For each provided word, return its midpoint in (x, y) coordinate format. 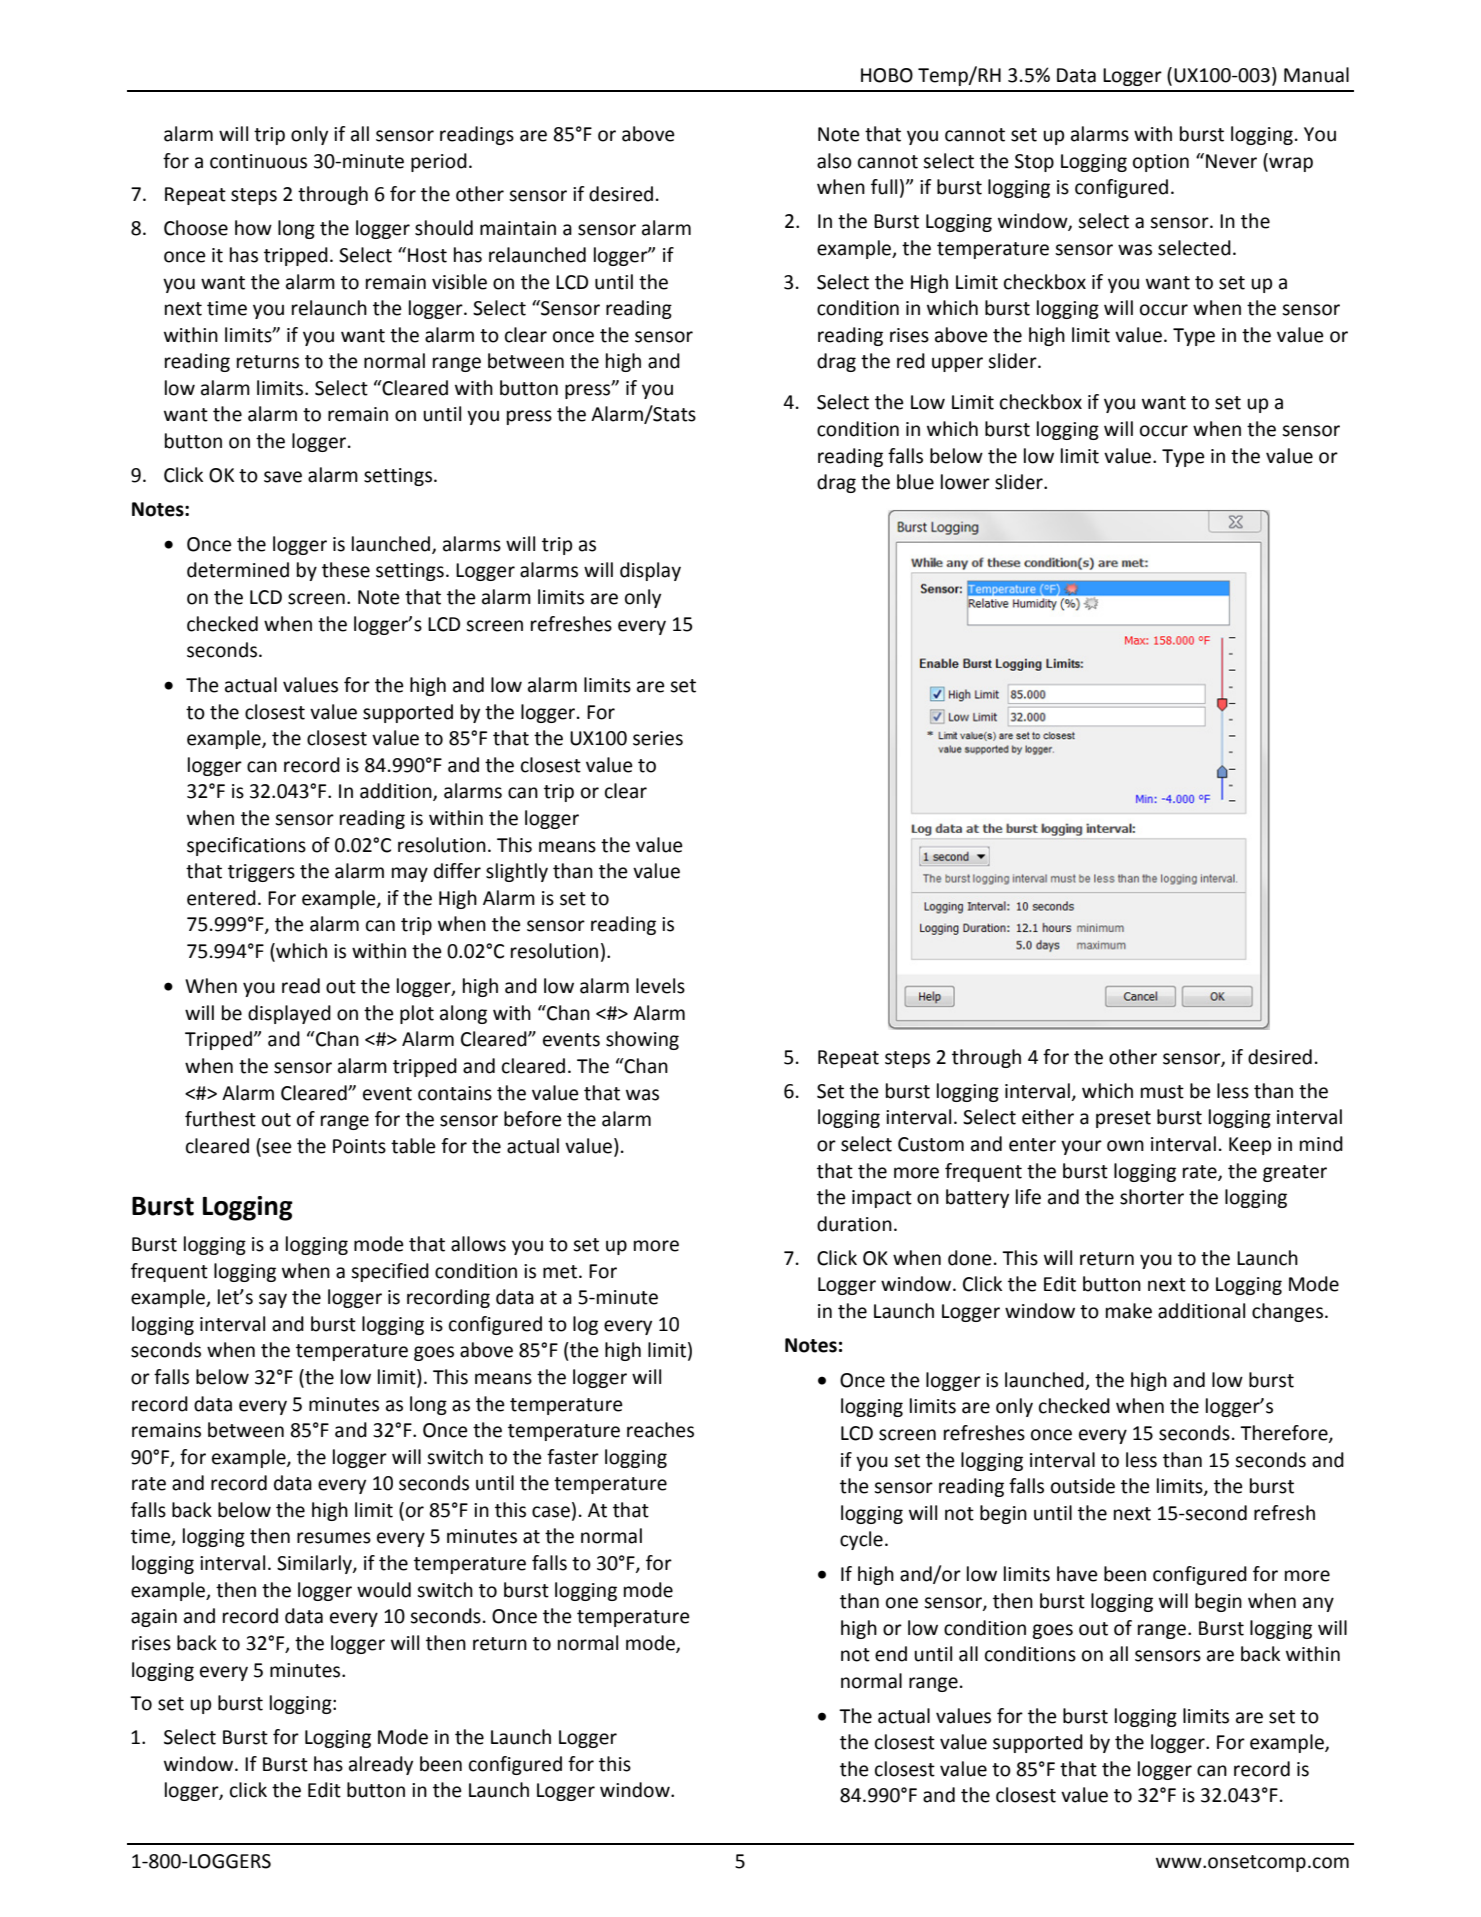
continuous (258, 161)
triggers (261, 873)
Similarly (315, 1564)
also (834, 161)
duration (854, 1224)
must (1162, 1092)
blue (915, 482)
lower (965, 482)
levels (660, 986)
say (273, 1300)
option (1161, 163)
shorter (1152, 1197)
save (283, 477)
